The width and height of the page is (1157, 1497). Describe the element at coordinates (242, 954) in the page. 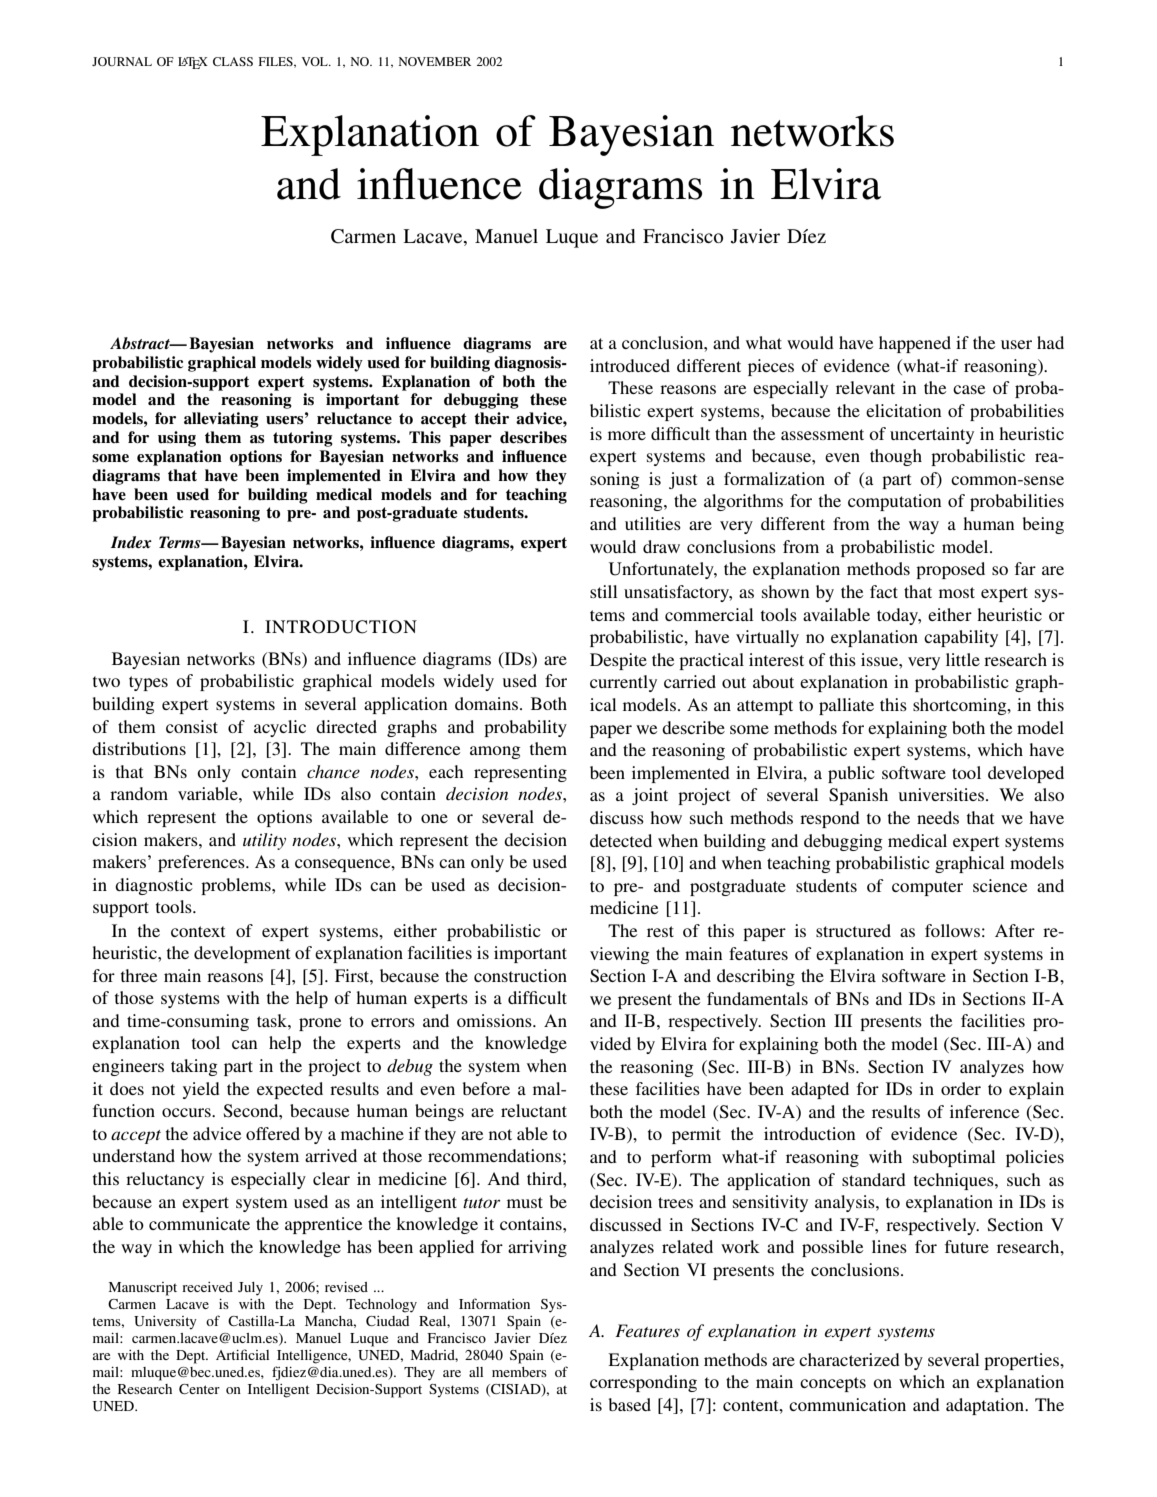

I see `development` at that location.
